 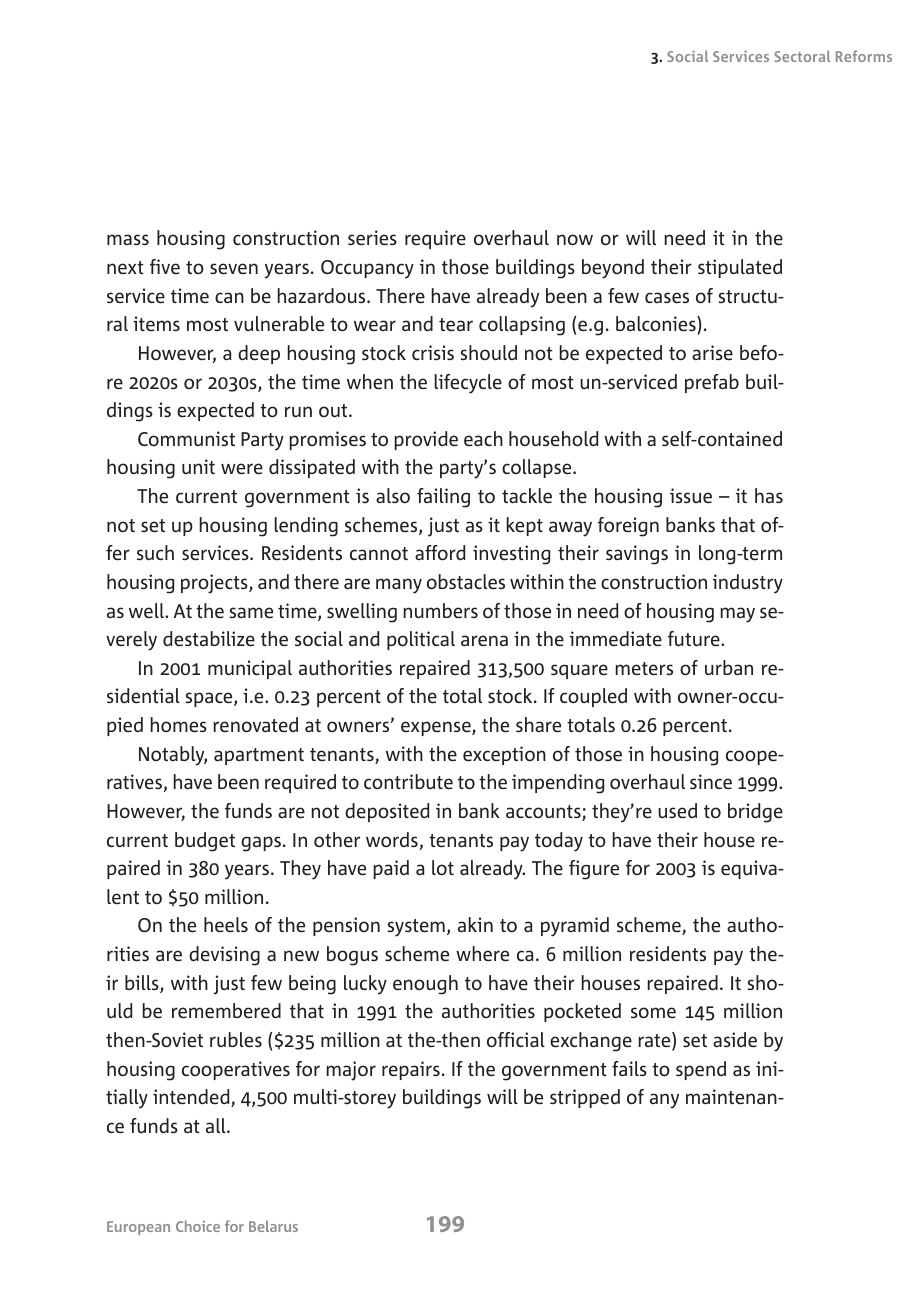 What do you see at coordinates (468, 384) in the image?
I see `lifecycle` at bounding box center [468, 384].
